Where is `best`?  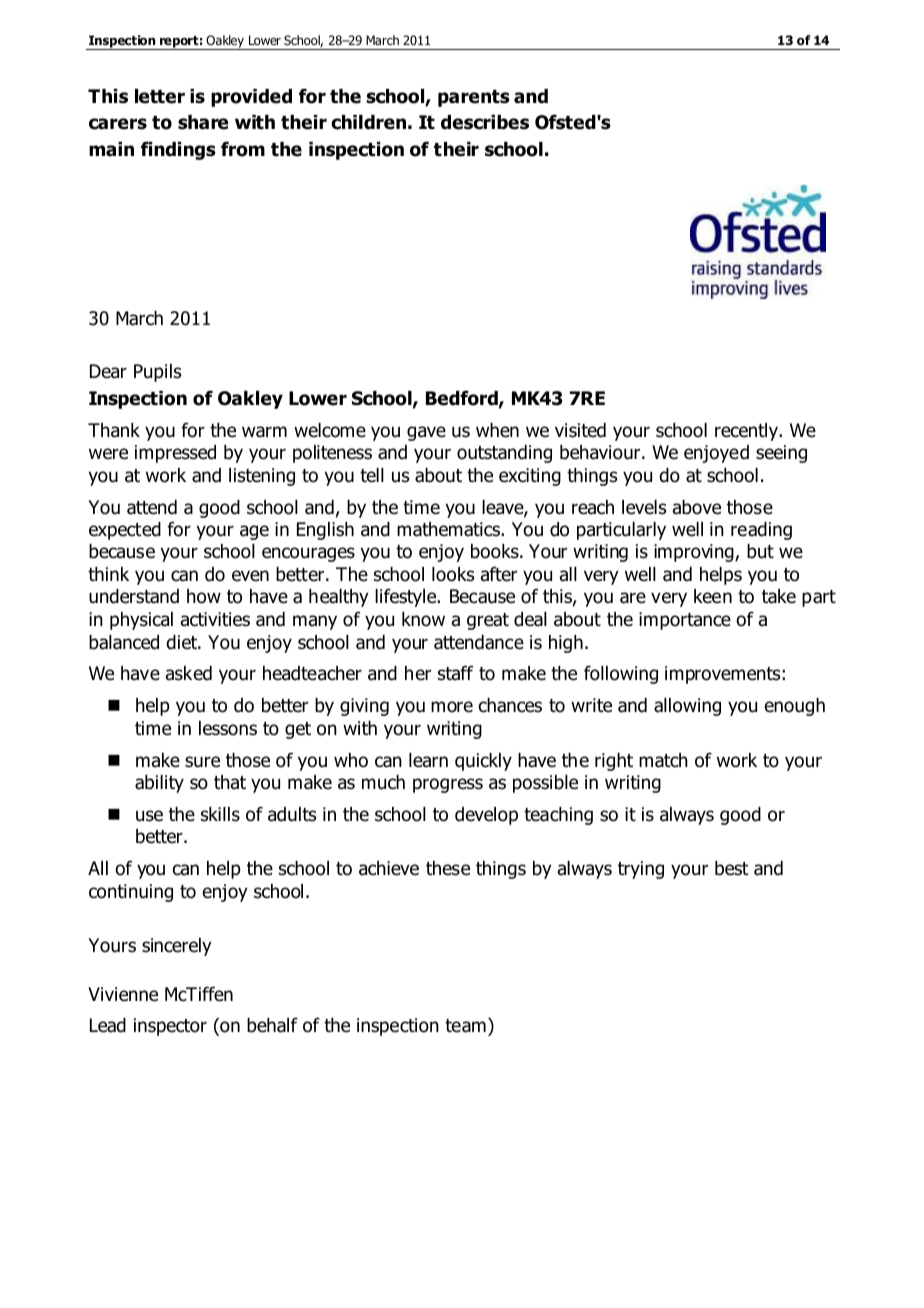 best is located at coordinates (732, 868).
